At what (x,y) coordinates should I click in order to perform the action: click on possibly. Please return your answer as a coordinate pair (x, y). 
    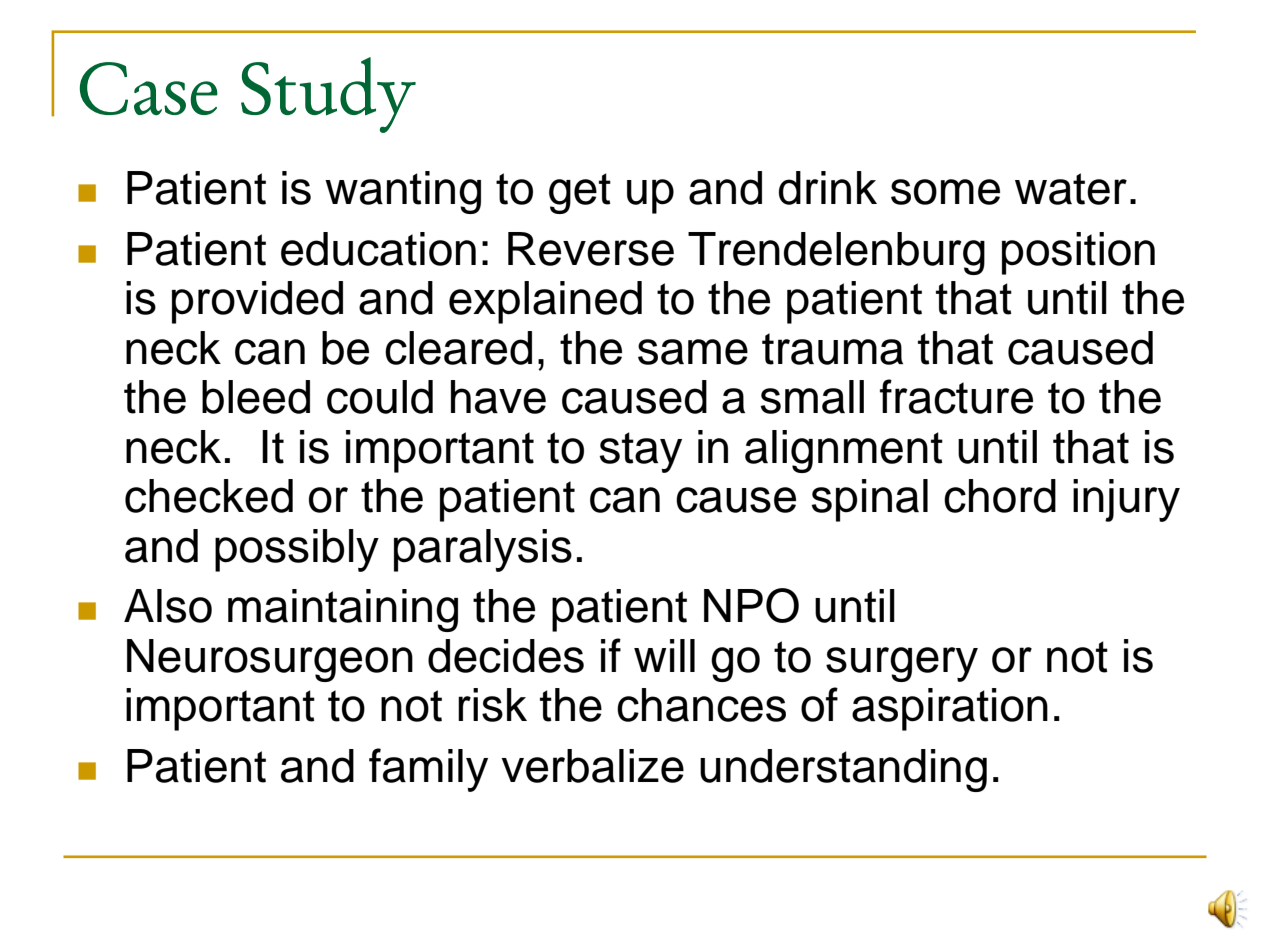
    Looking at the image, I should click on (297, 550).
